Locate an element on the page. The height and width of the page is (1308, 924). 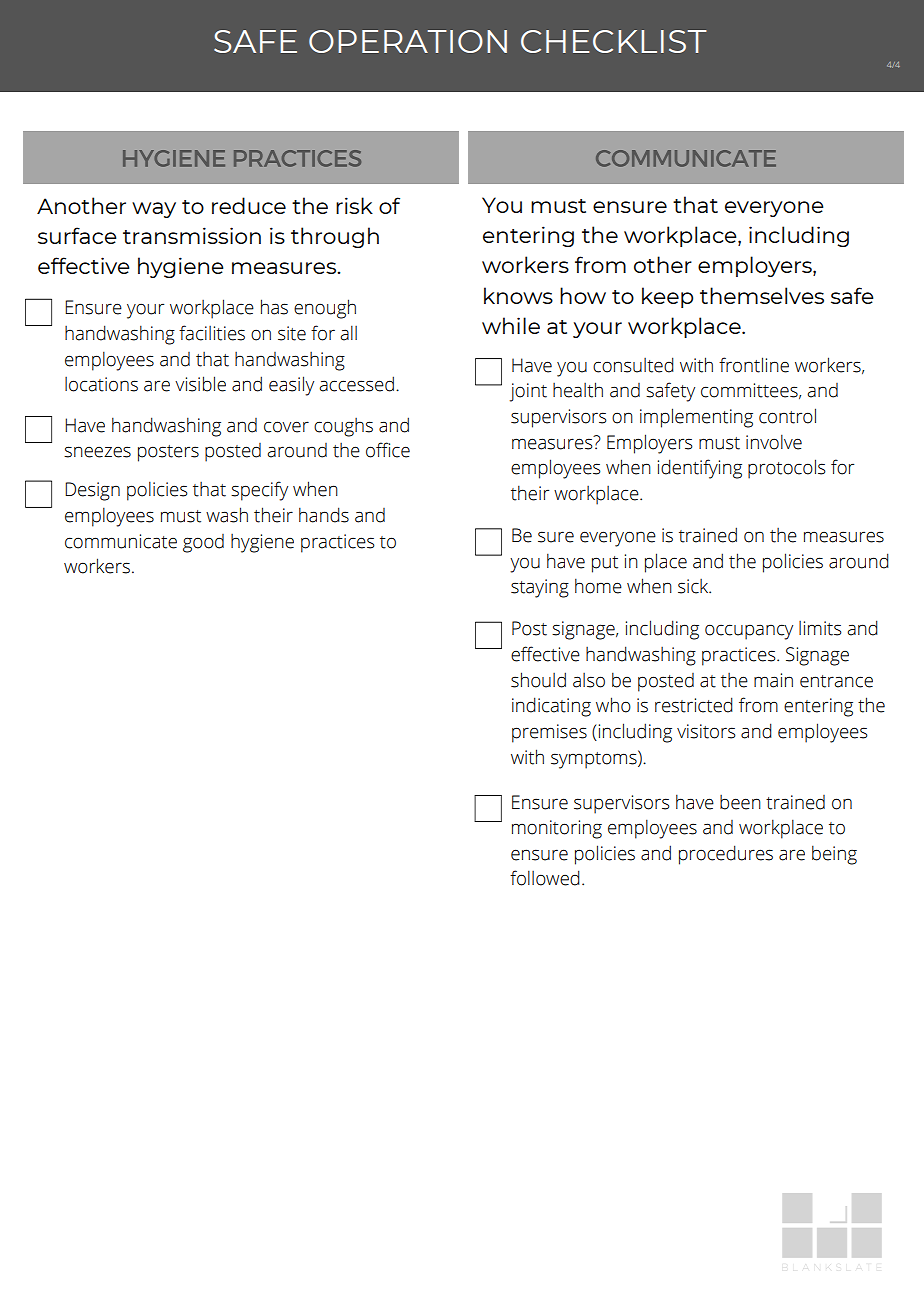
followed is located at coordinates (545, 878).
